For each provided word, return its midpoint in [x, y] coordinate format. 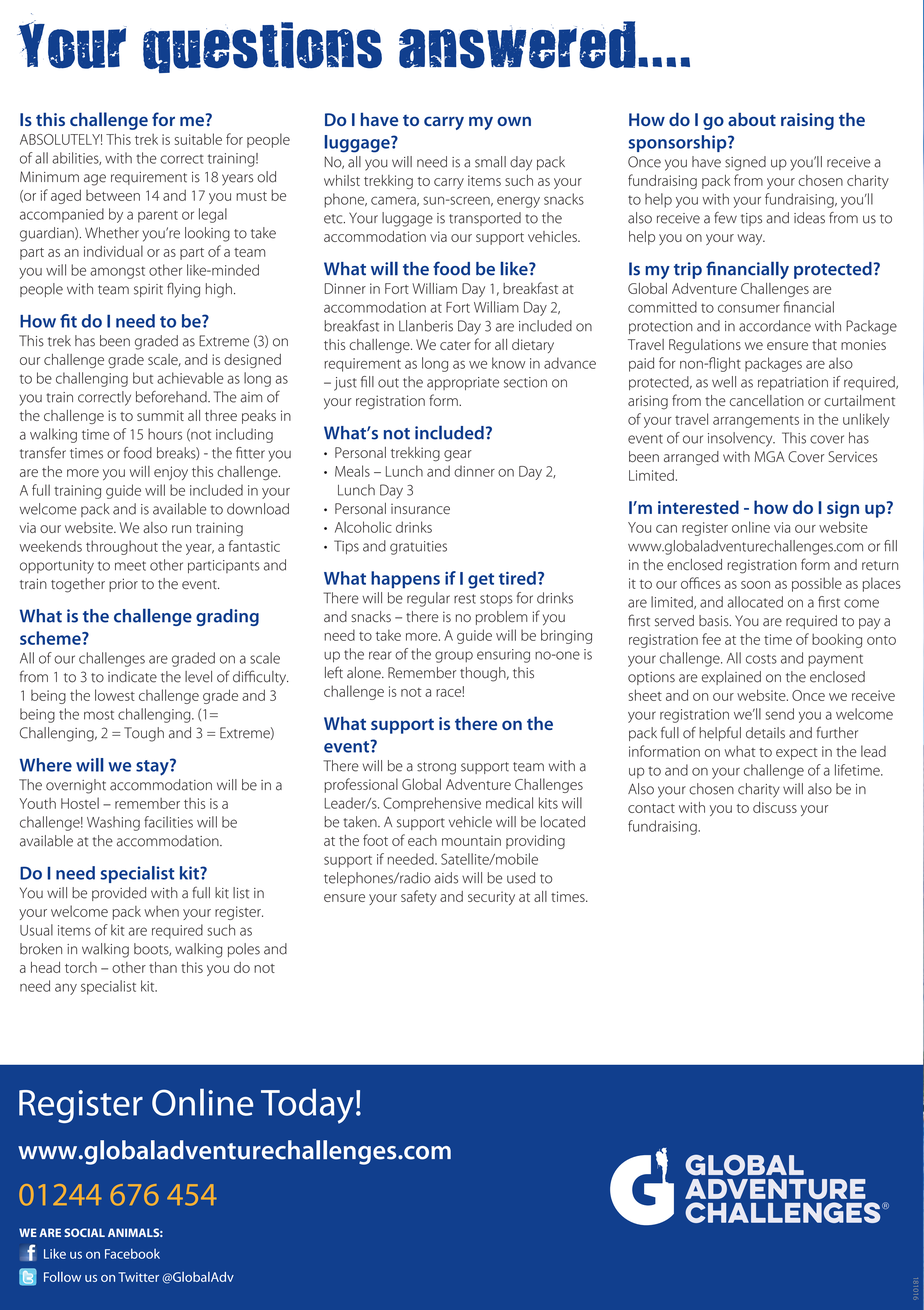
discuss [775, 807]
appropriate [463, 383]
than [163, 967]
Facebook [132, 1253]
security [491, 898]
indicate [132, 677]
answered [517, 45]
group [454, 657]
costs [761, 659]
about [752, 119]
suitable [198, 139]
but [143, 378]
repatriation [793, 383]
